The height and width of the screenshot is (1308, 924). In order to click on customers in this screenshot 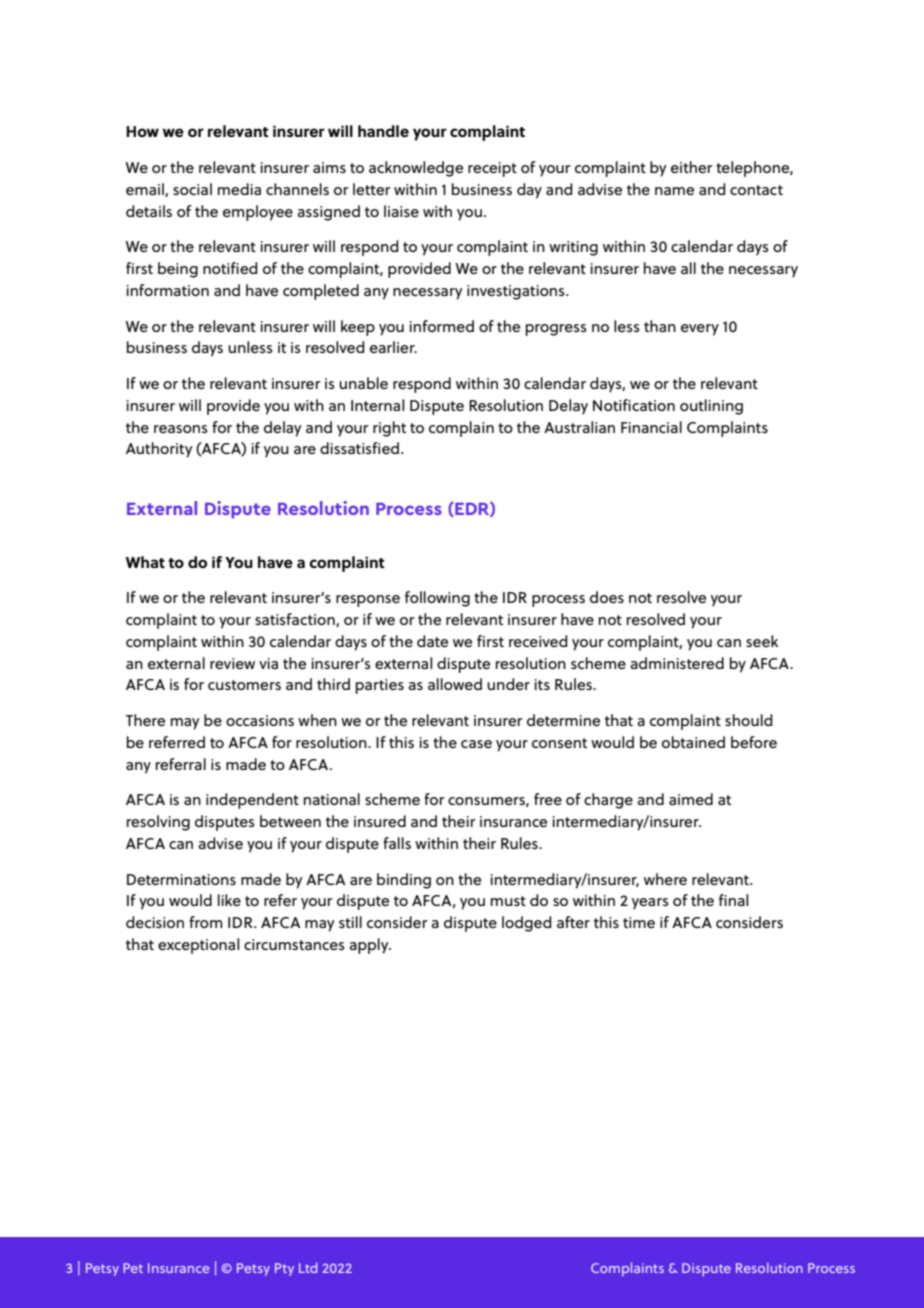, I will do `click(244, 685)`.
